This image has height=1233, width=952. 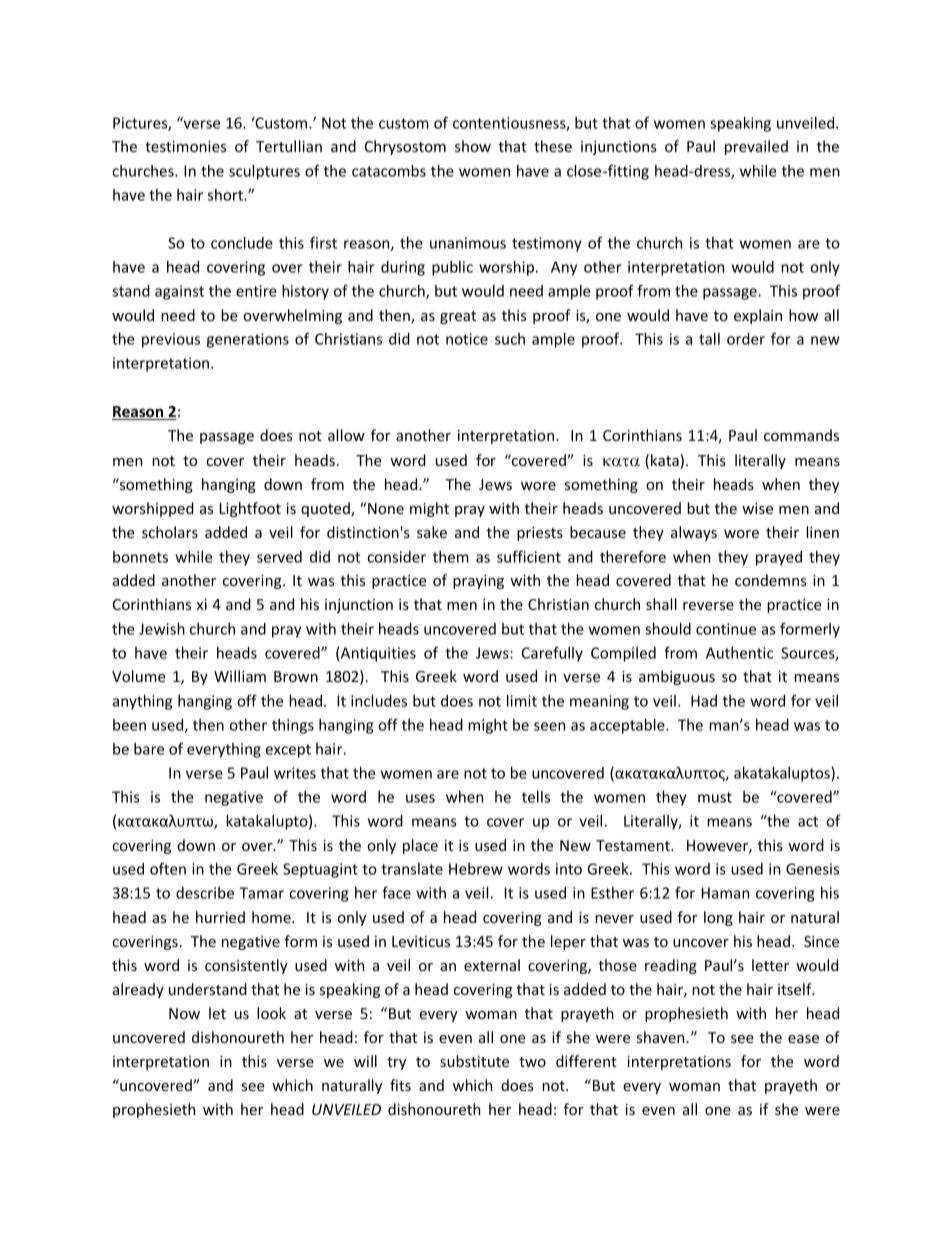 What do you see at coordinates (250, 509) in the image?
I see `Lightfoot` at bounding box center [250, 509].
